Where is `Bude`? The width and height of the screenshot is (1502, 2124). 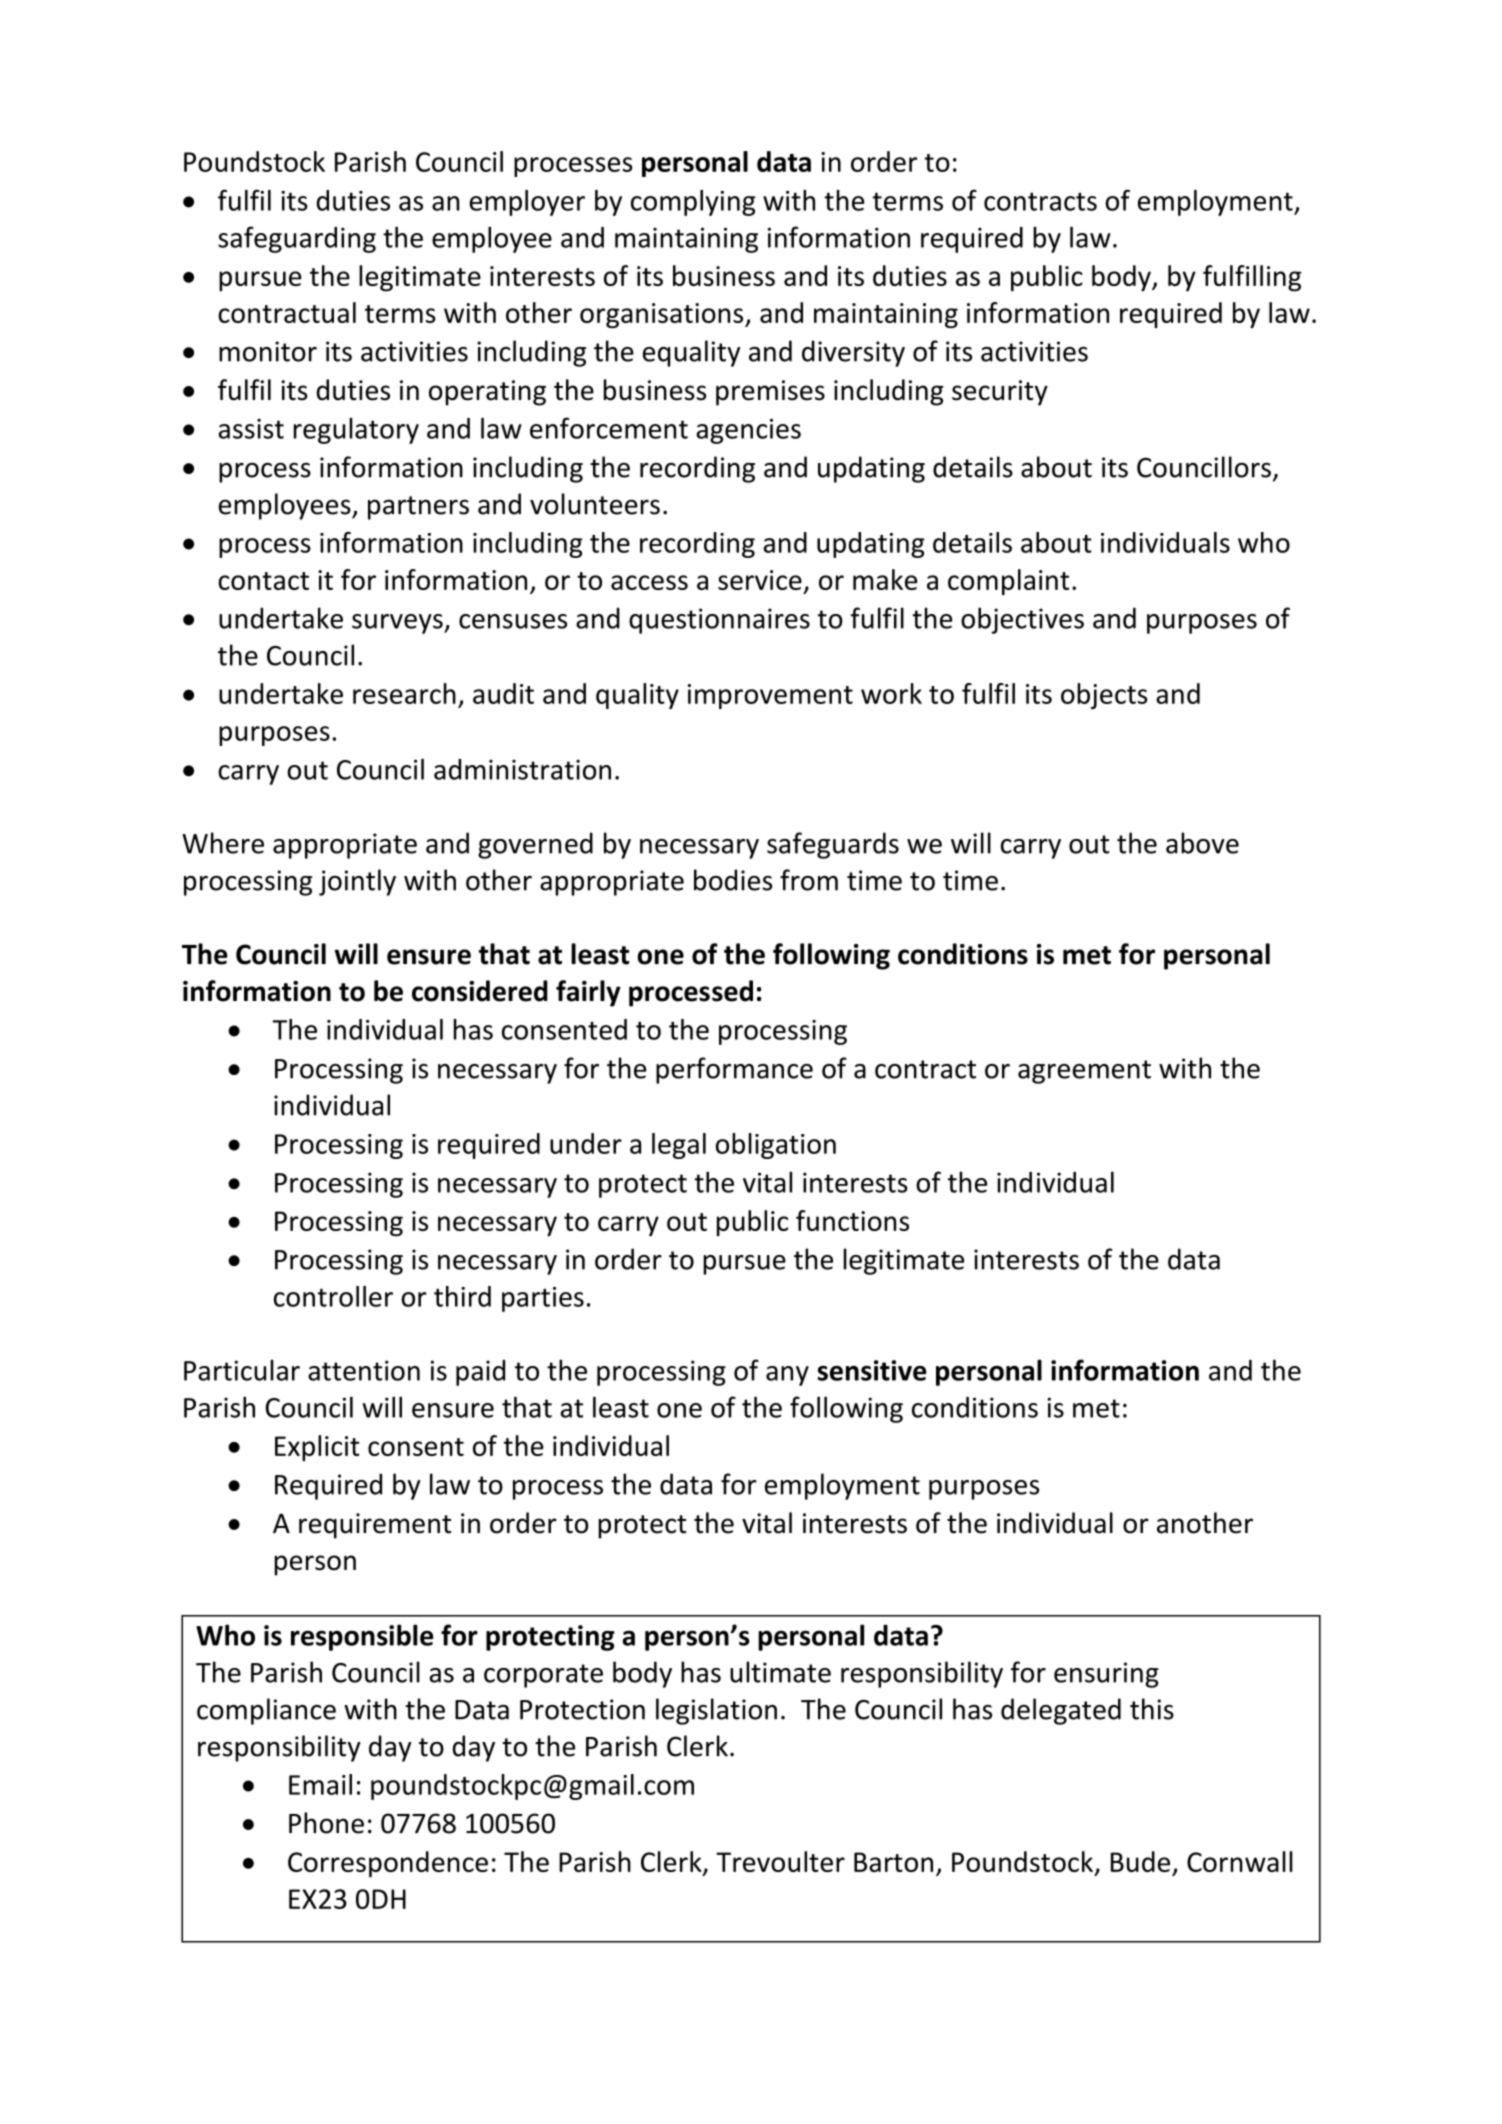
Bude is located at coordinates (1140, 1861).
